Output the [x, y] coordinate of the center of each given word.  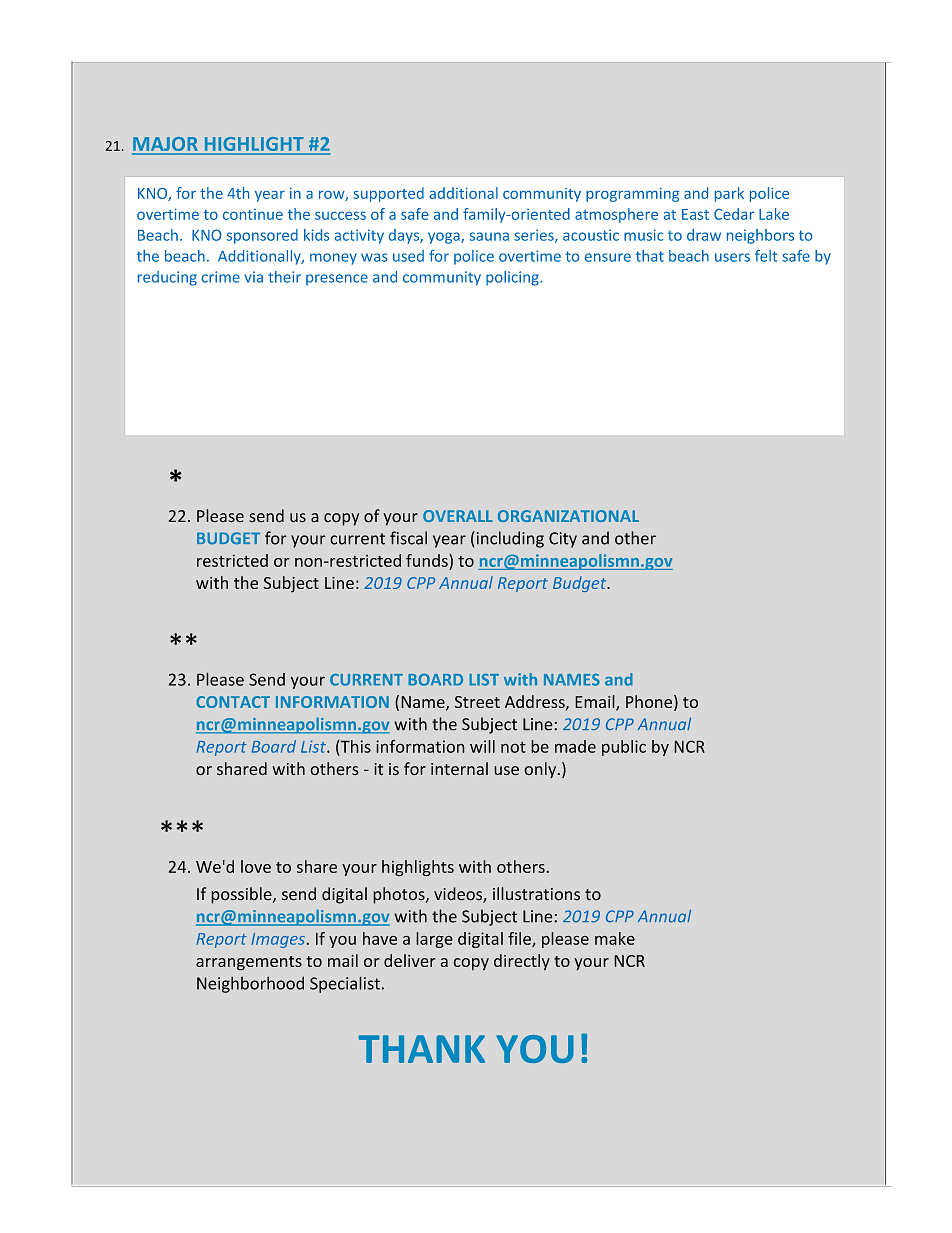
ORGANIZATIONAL [568, 516]
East [695, 214]
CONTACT [233, 702]
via [253, 277]
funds [428, 560]
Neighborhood [250, 984]
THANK [421, 1049]
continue [253, 214]
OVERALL [458, 516]
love [256, 866]
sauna [489, 236]
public [624, 748]
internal [459, 769]
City [563, 540]
